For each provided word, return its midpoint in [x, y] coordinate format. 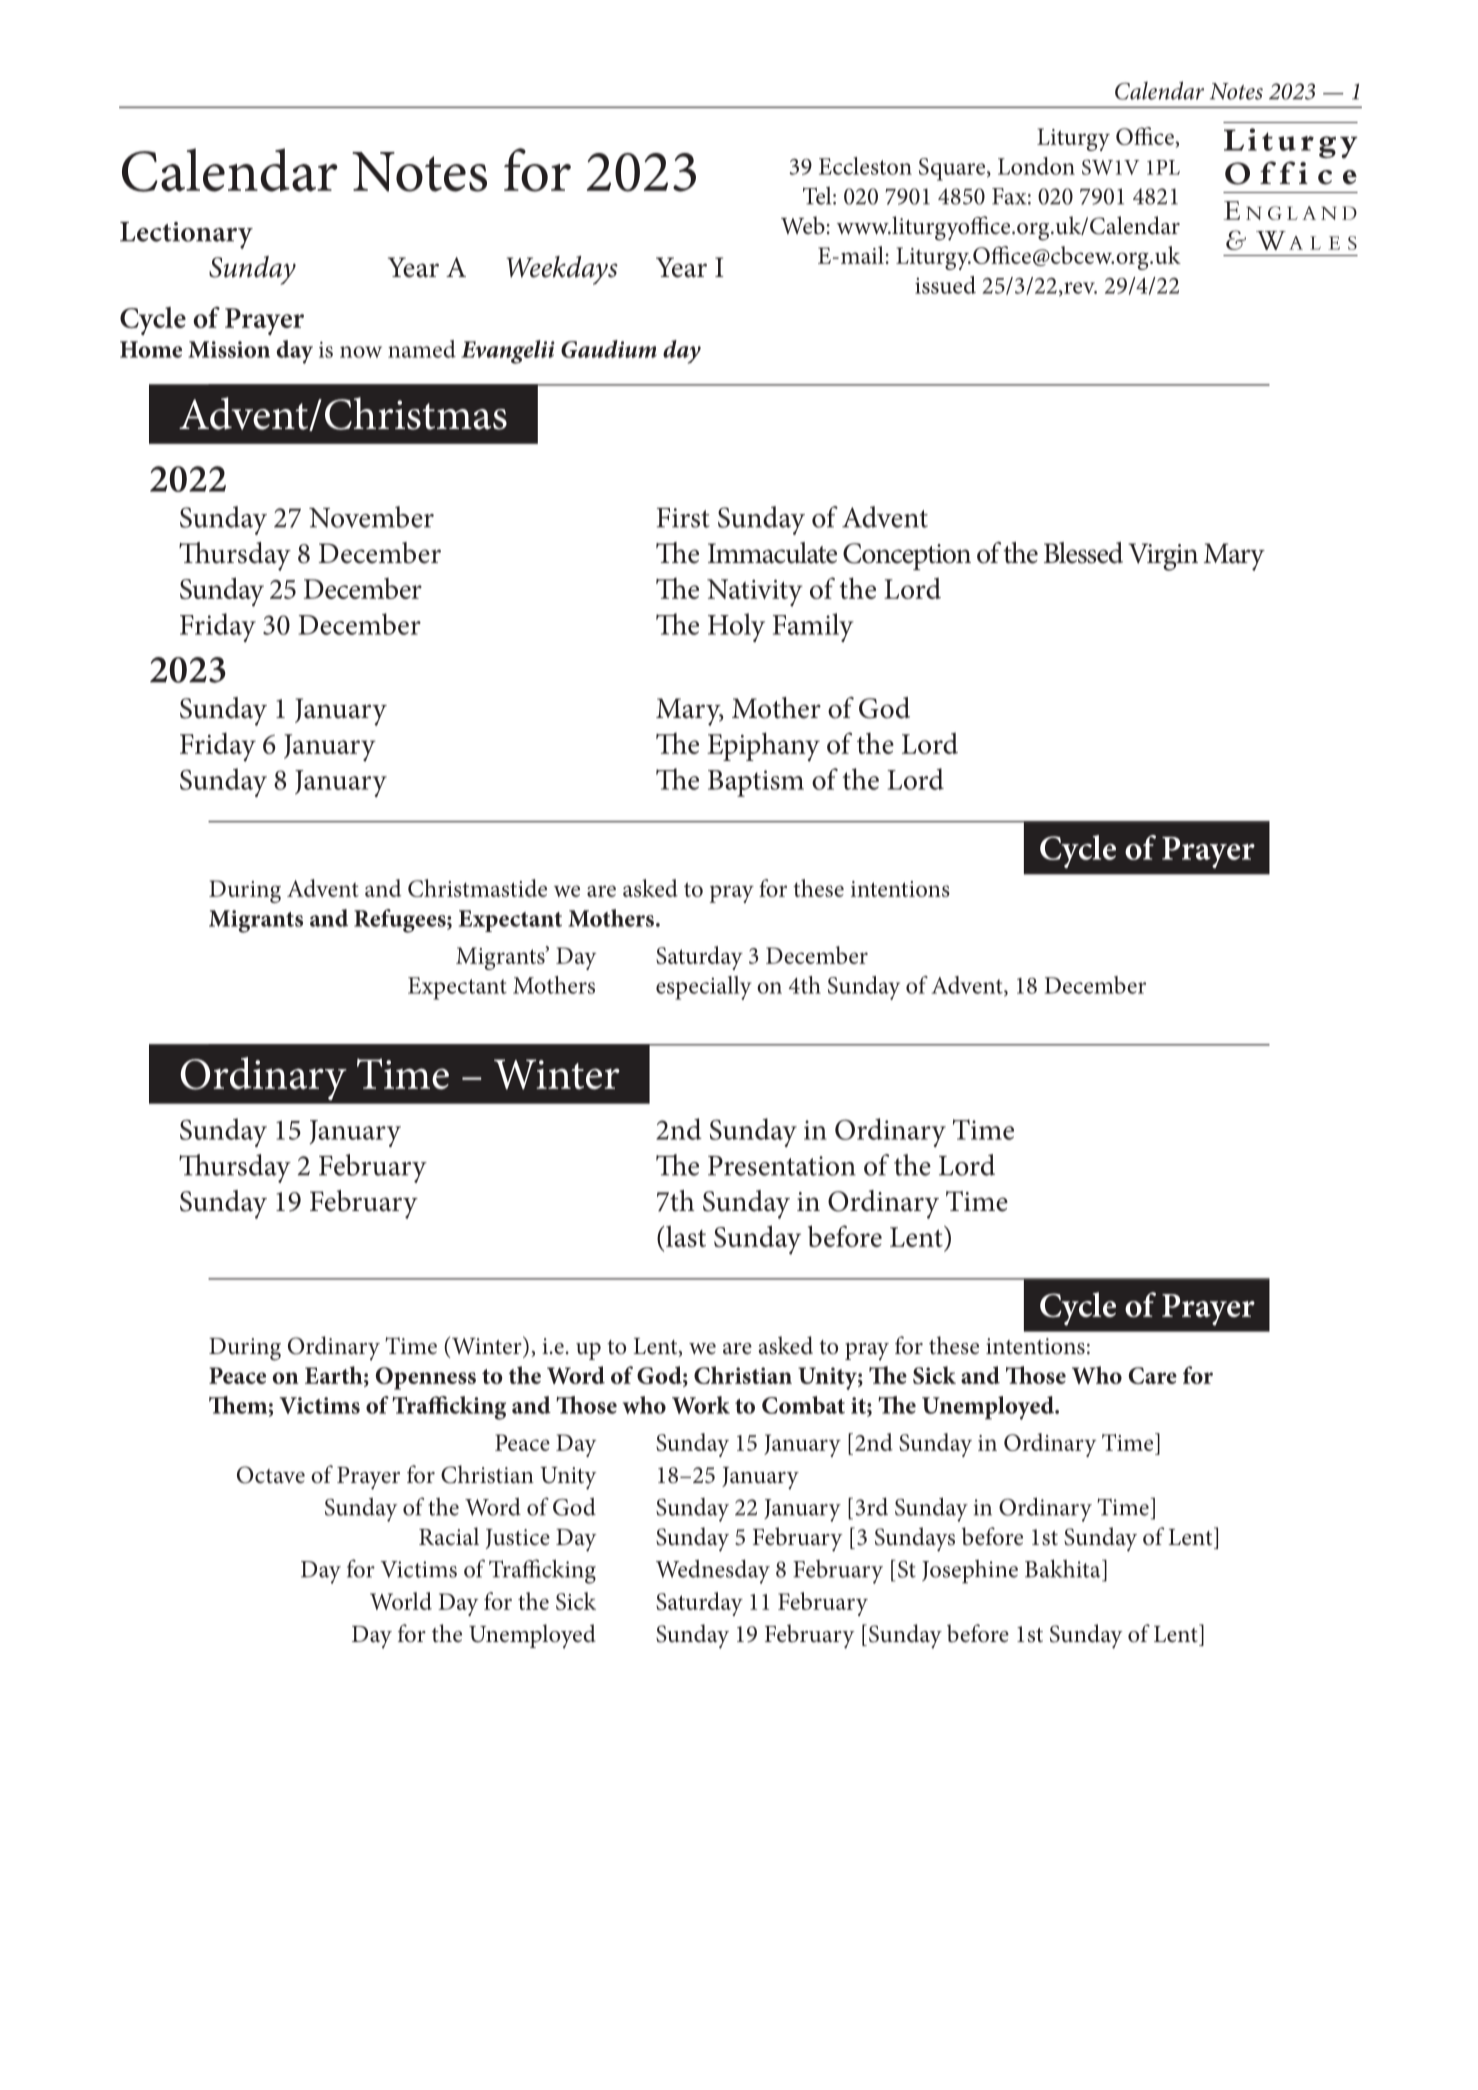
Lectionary [186, 235]
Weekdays [562, 270]
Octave [271, 1475]
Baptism [756, 783]
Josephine [970, 1571]
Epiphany [763, 747]
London [1036, 166]
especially [703, 988]
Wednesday [713, 1571]
